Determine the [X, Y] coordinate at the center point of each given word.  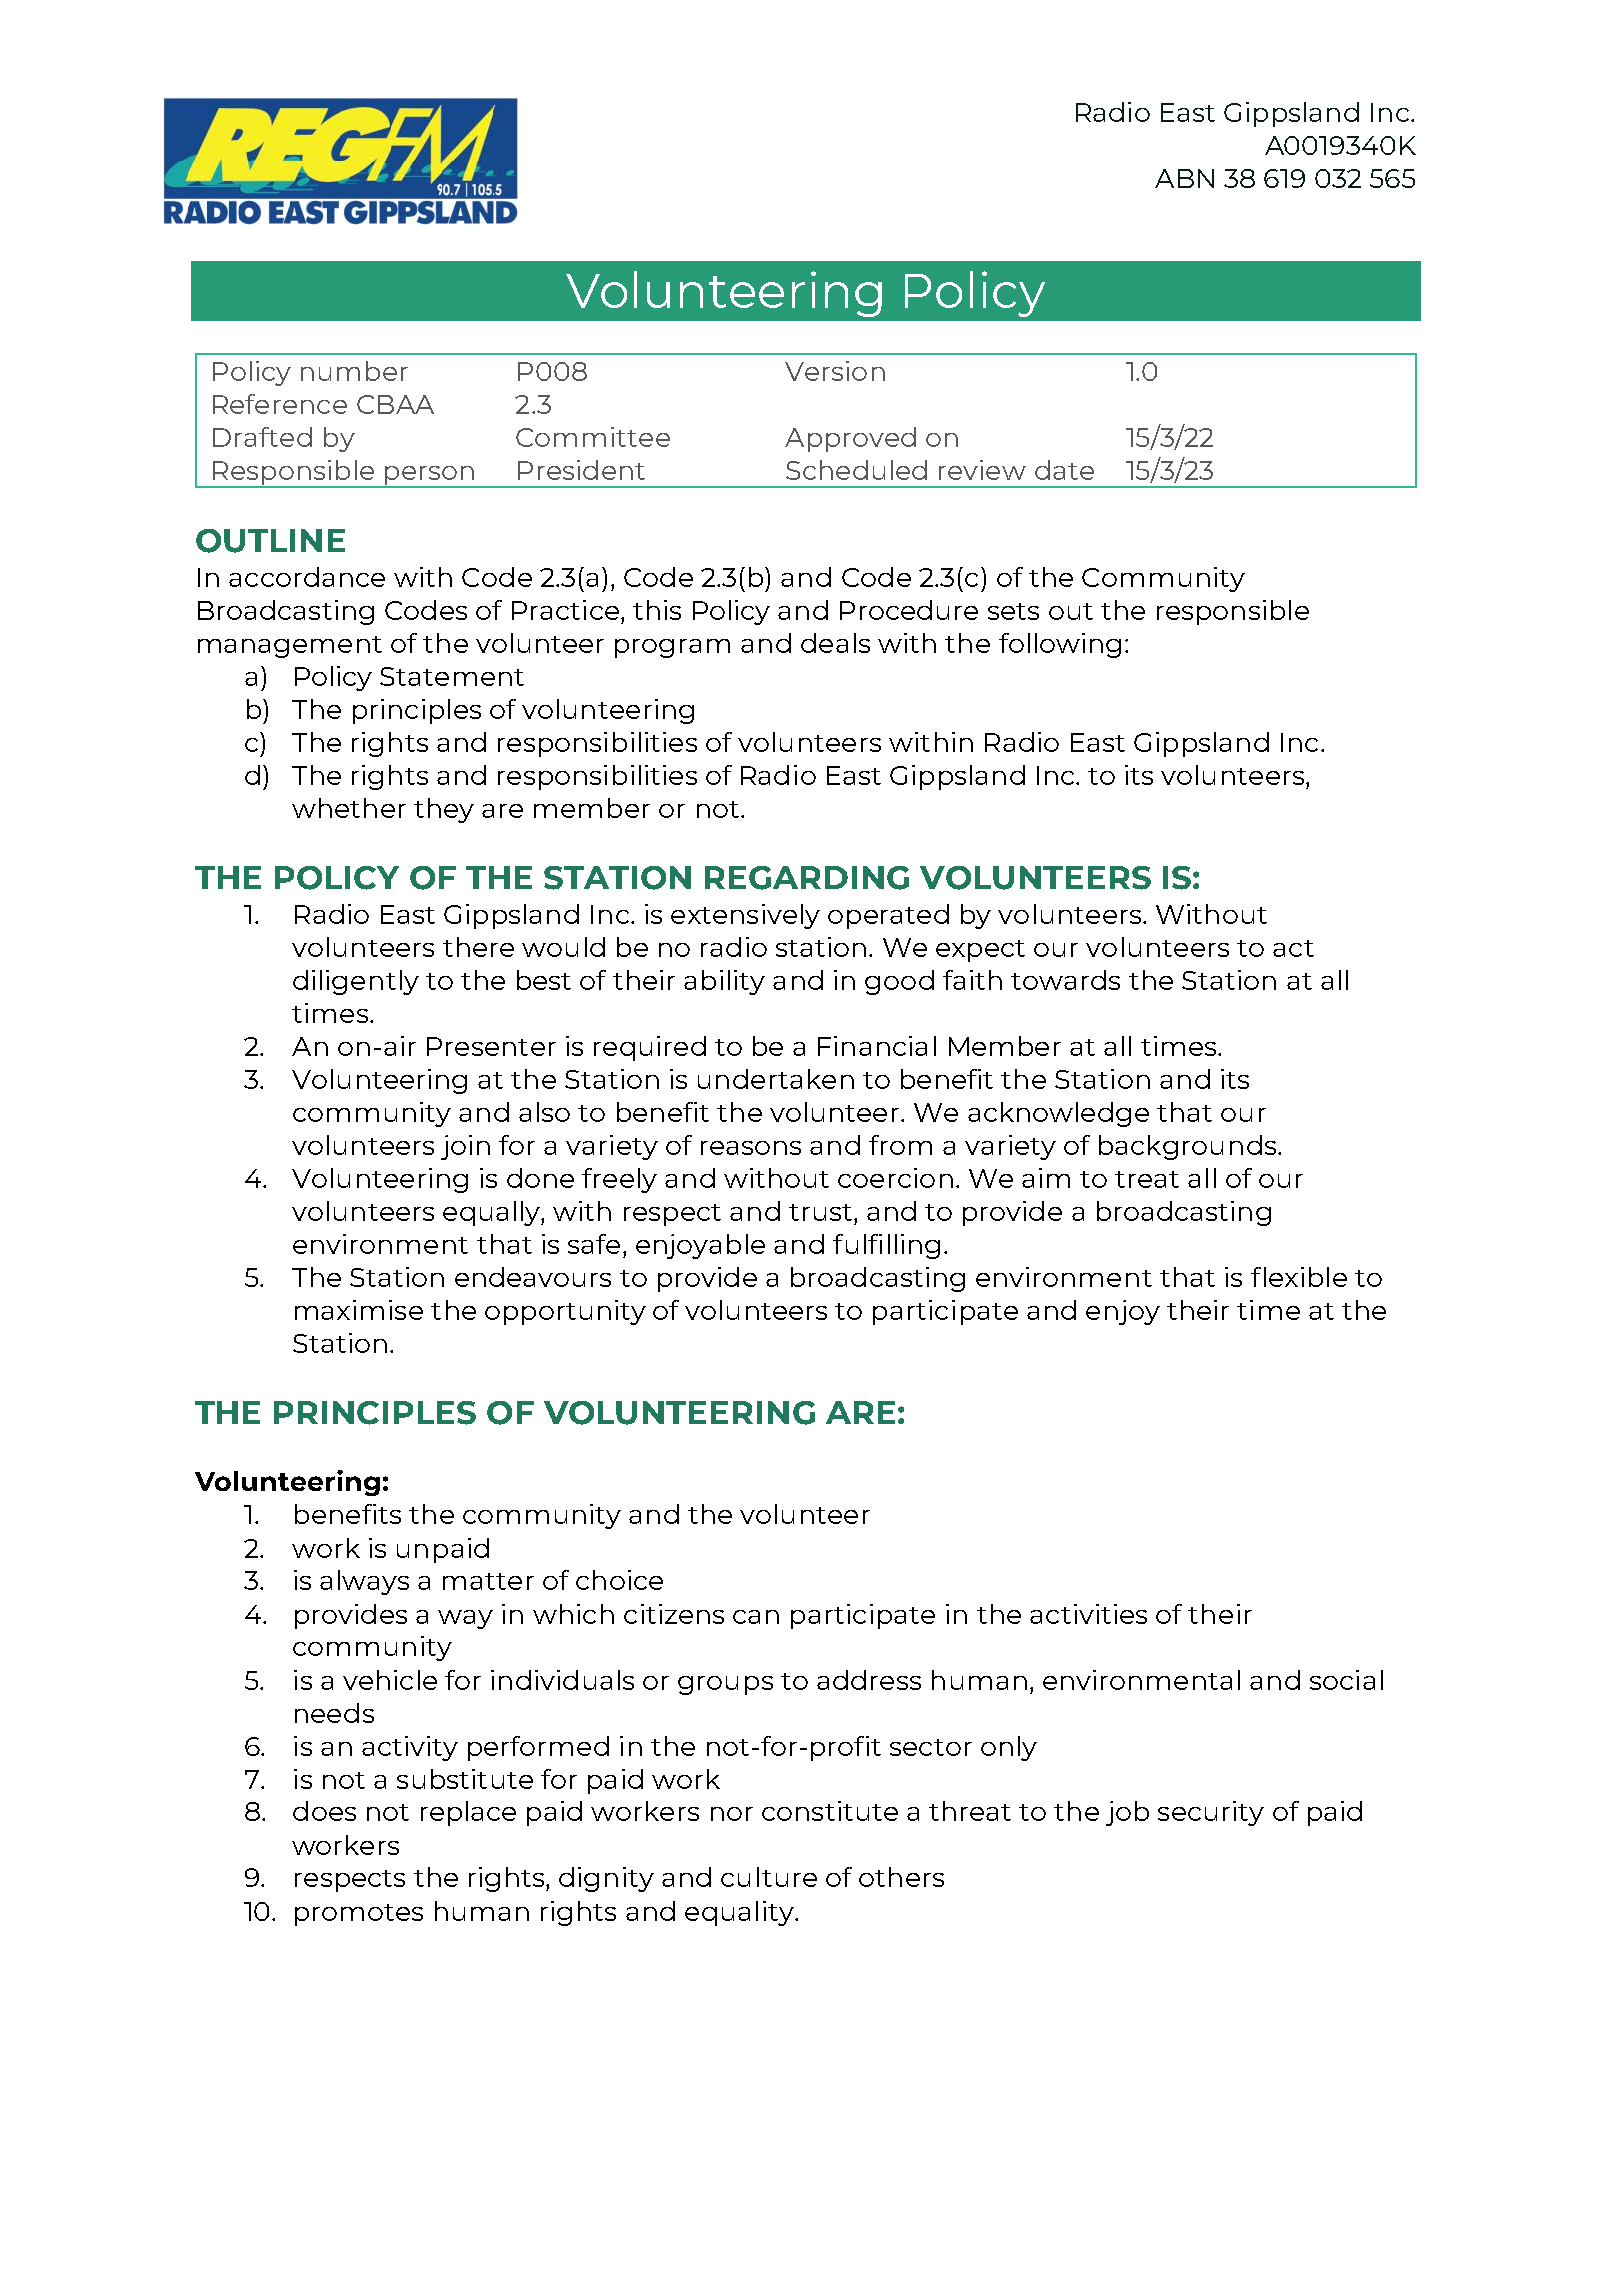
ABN [1184, 178]
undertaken [776, 1079]
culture [769, 1877]
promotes [359, 1915]
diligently [356, 982]
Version [835, 371]
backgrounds [1189, 1147]
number [354, 371]
